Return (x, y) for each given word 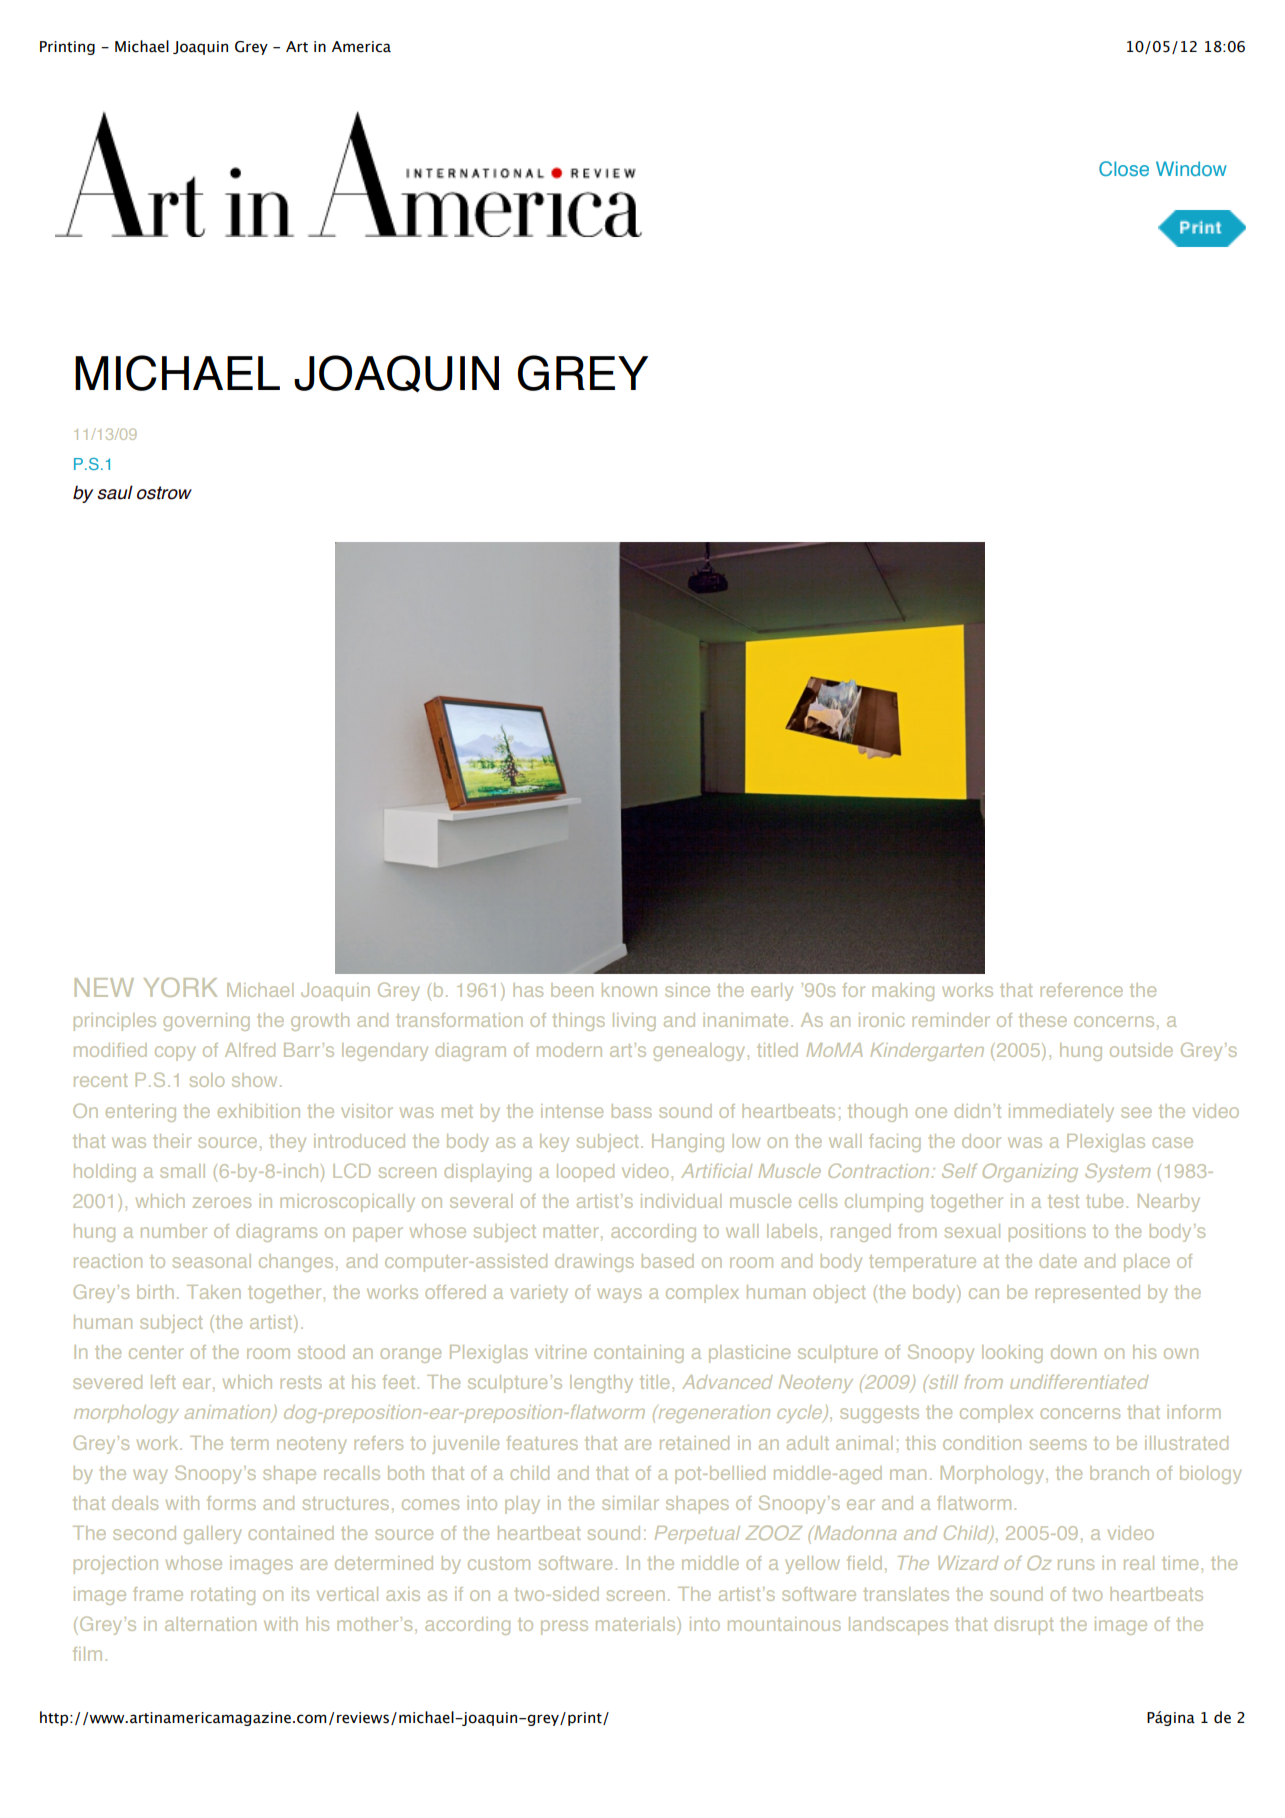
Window (1191, 168)
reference (1082, 990)
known (629, 990)
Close (1124, 168)
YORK (180, 987)
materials (637, 1624)
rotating (223, 1596)
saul (115, 492)
